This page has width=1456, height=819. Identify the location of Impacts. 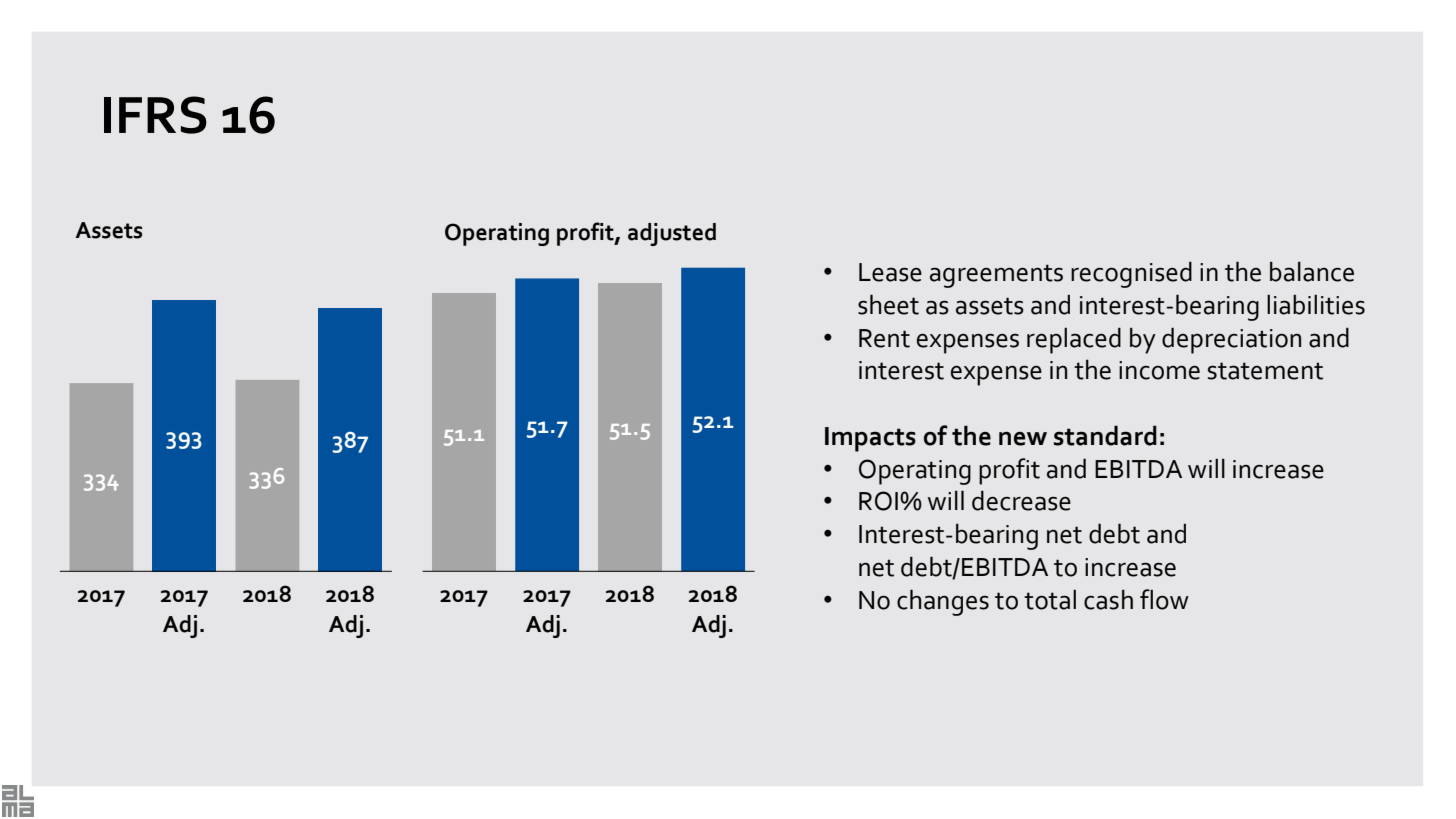
(870, 439).
